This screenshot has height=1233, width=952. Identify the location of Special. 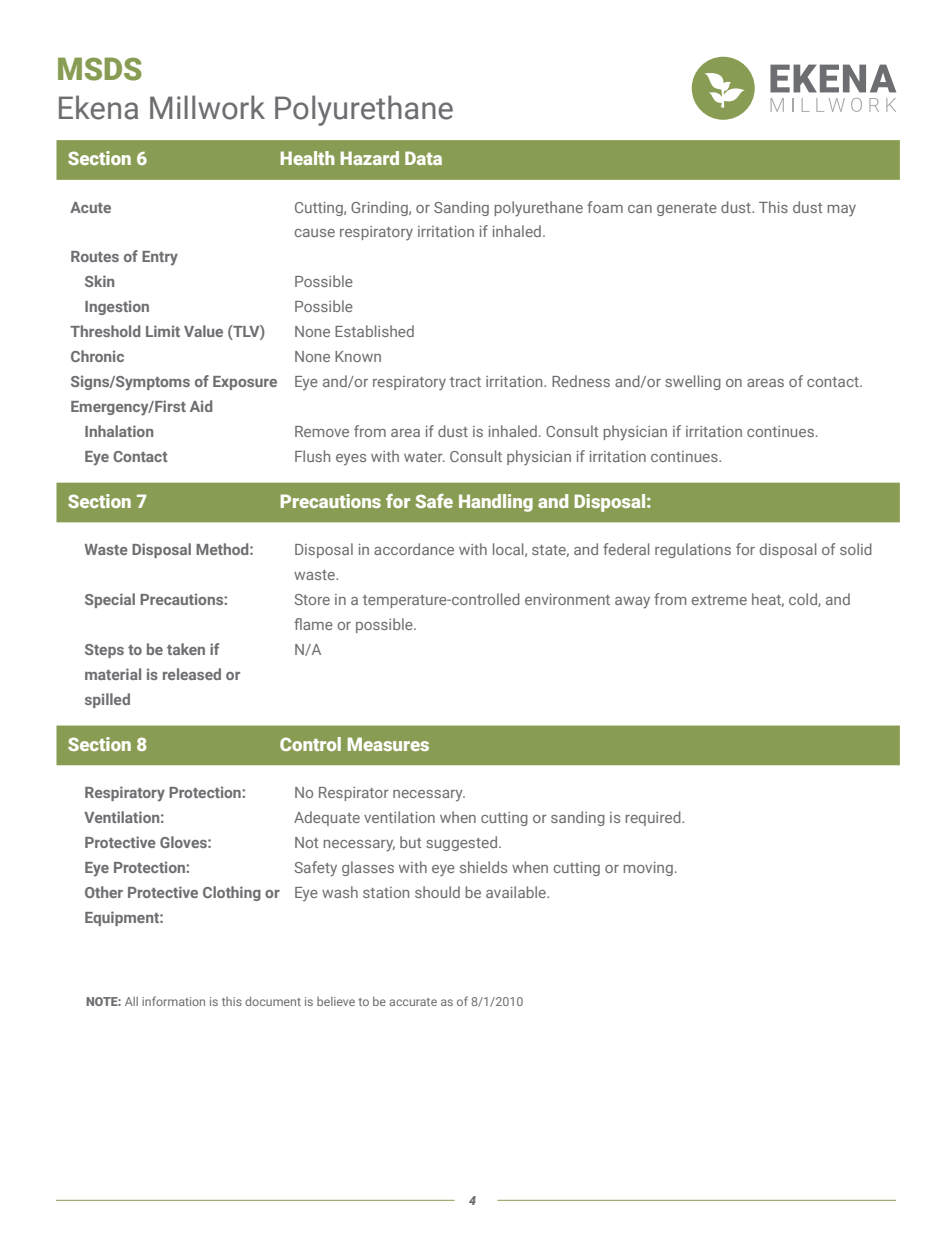
(110, 600).
